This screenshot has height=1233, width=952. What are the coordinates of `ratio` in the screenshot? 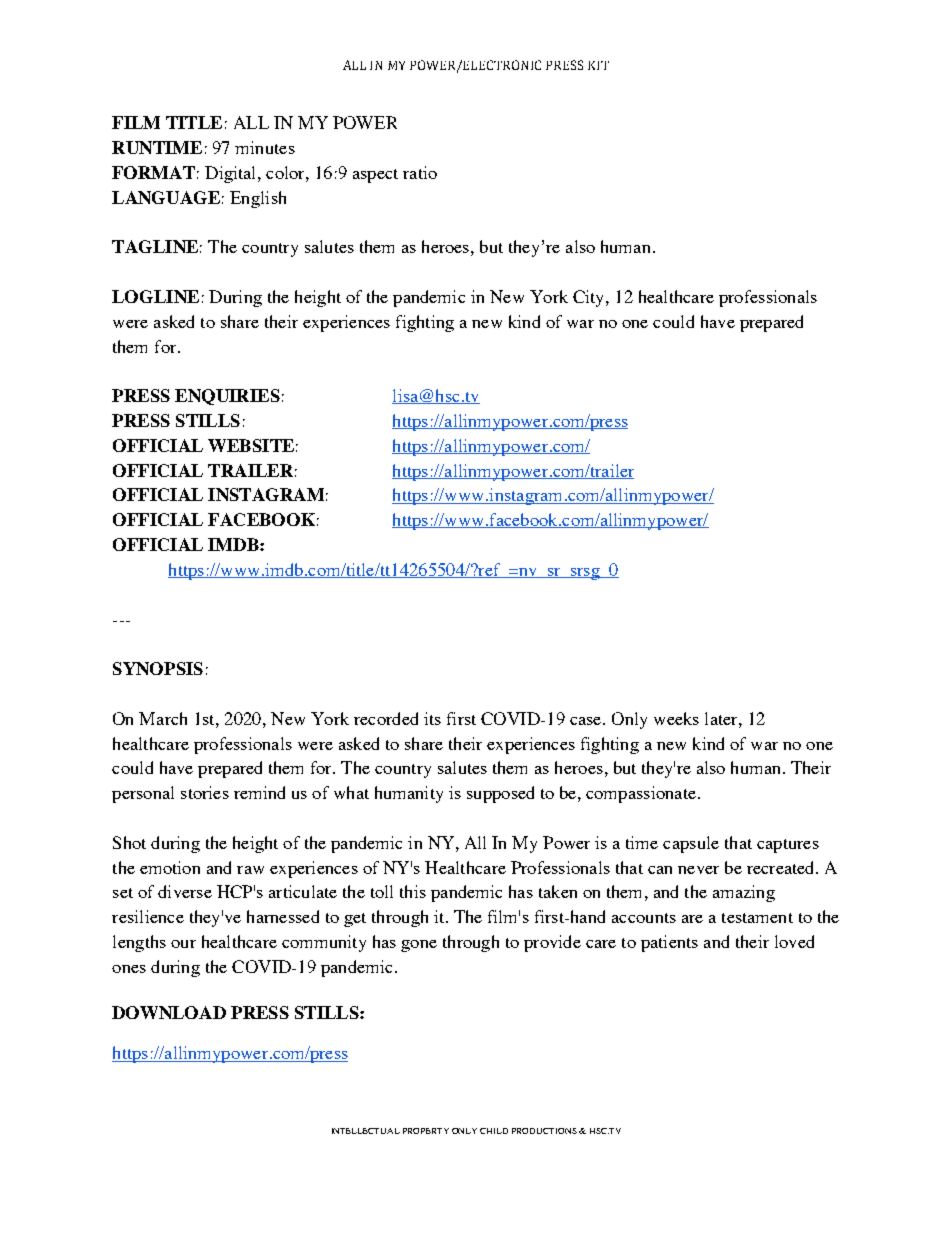 It's located at (420, 172).
